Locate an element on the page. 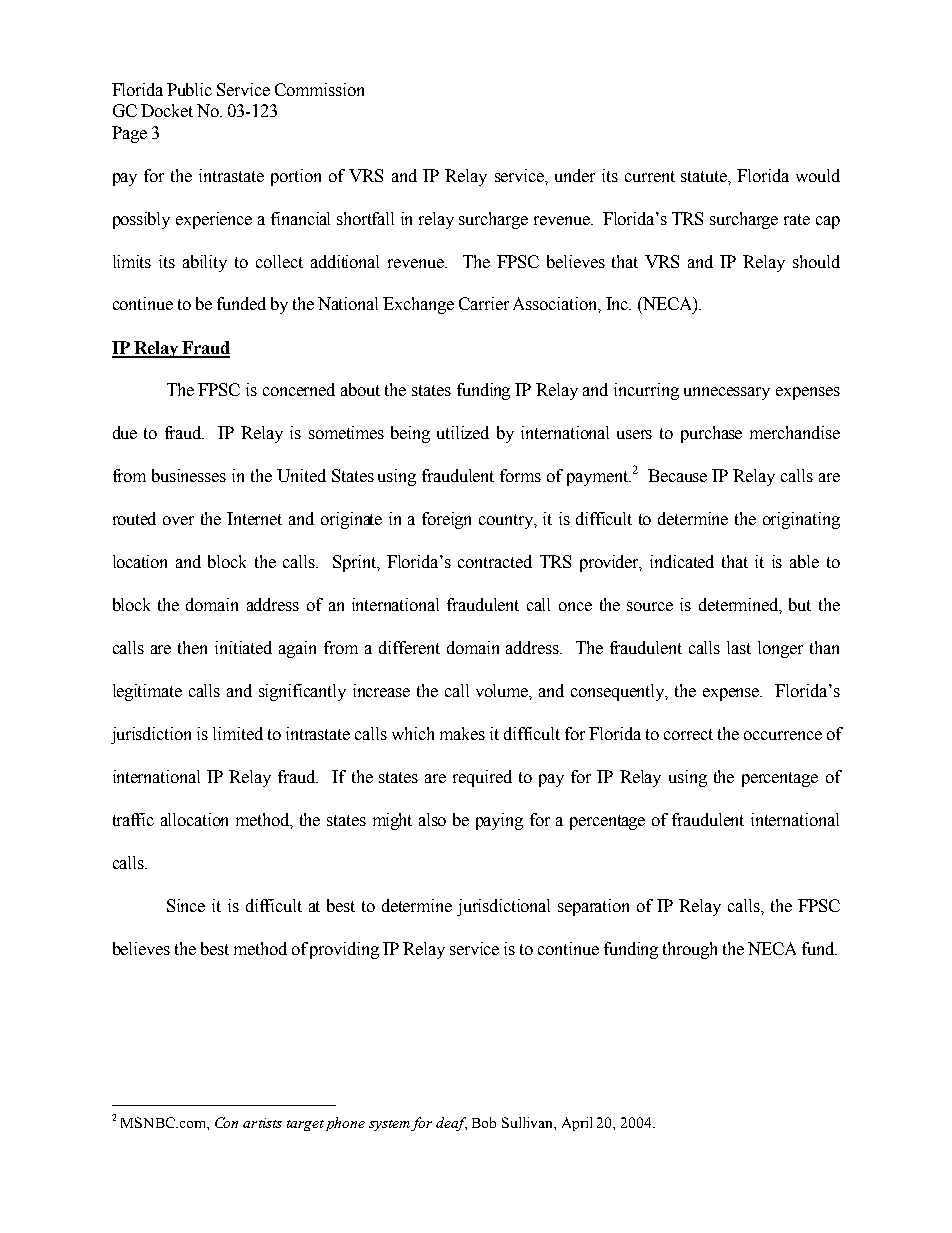 This image has width=952, height=1233. artists is located at coordinates (262, 1123).
